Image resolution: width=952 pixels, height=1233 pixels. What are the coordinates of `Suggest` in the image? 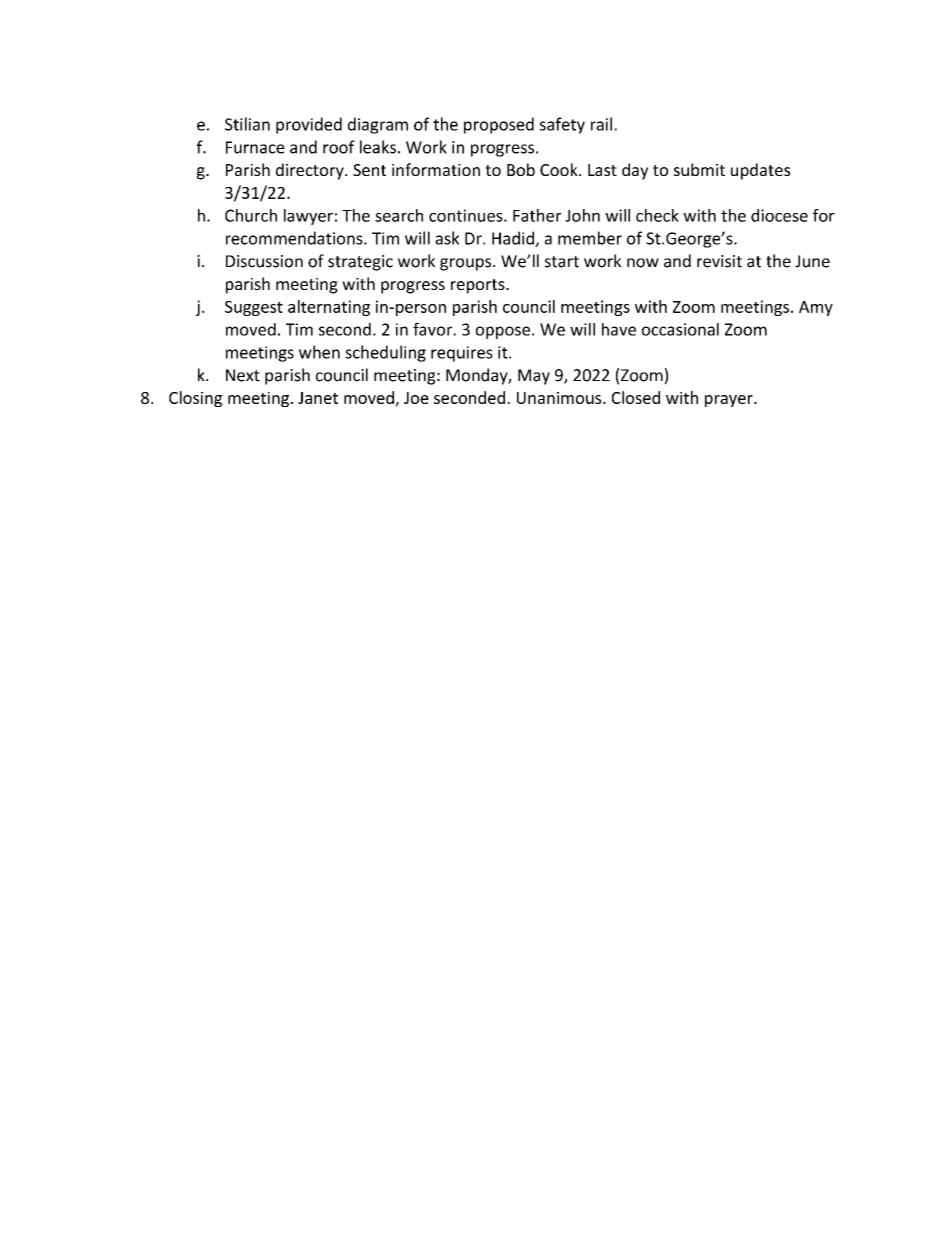 It's located at (254, 308).
